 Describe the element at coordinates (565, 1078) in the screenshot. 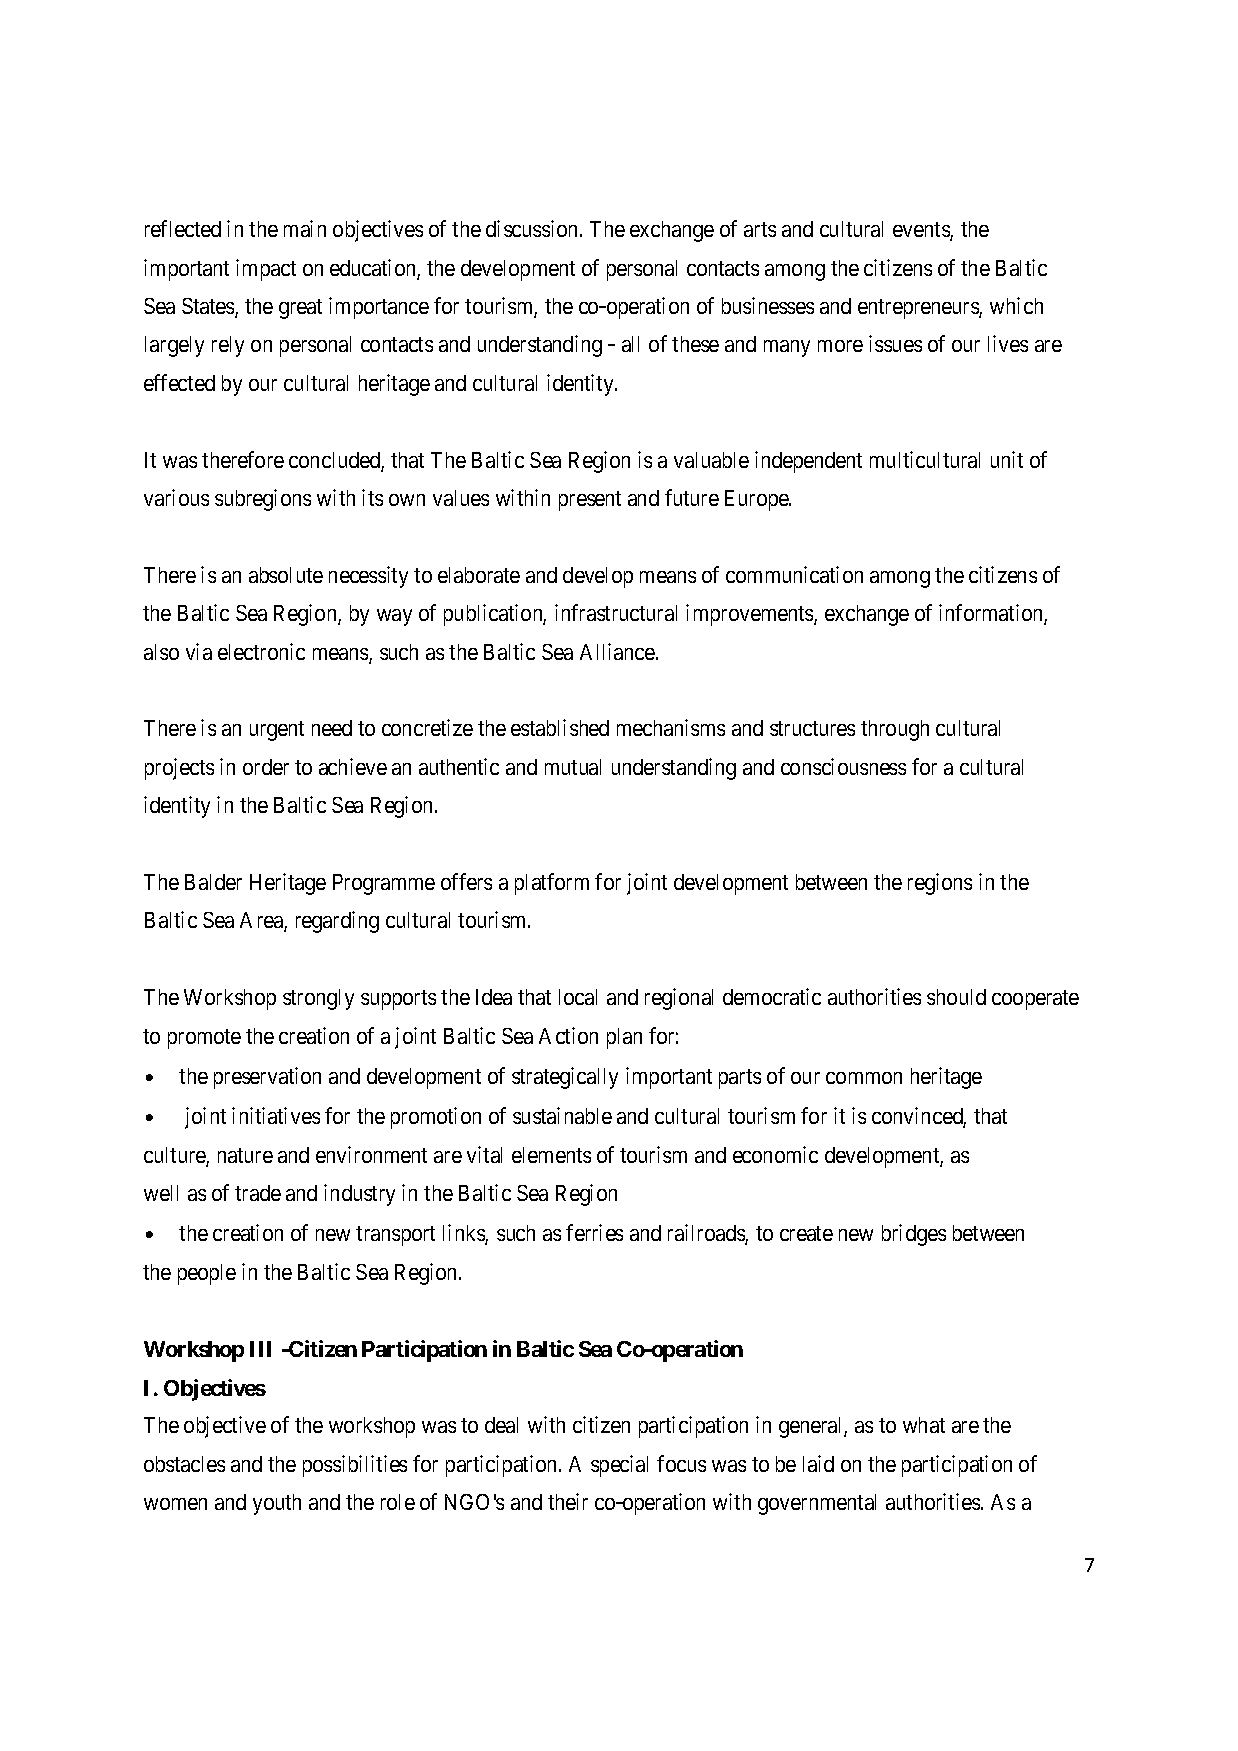

I see `strategically` at that location.
